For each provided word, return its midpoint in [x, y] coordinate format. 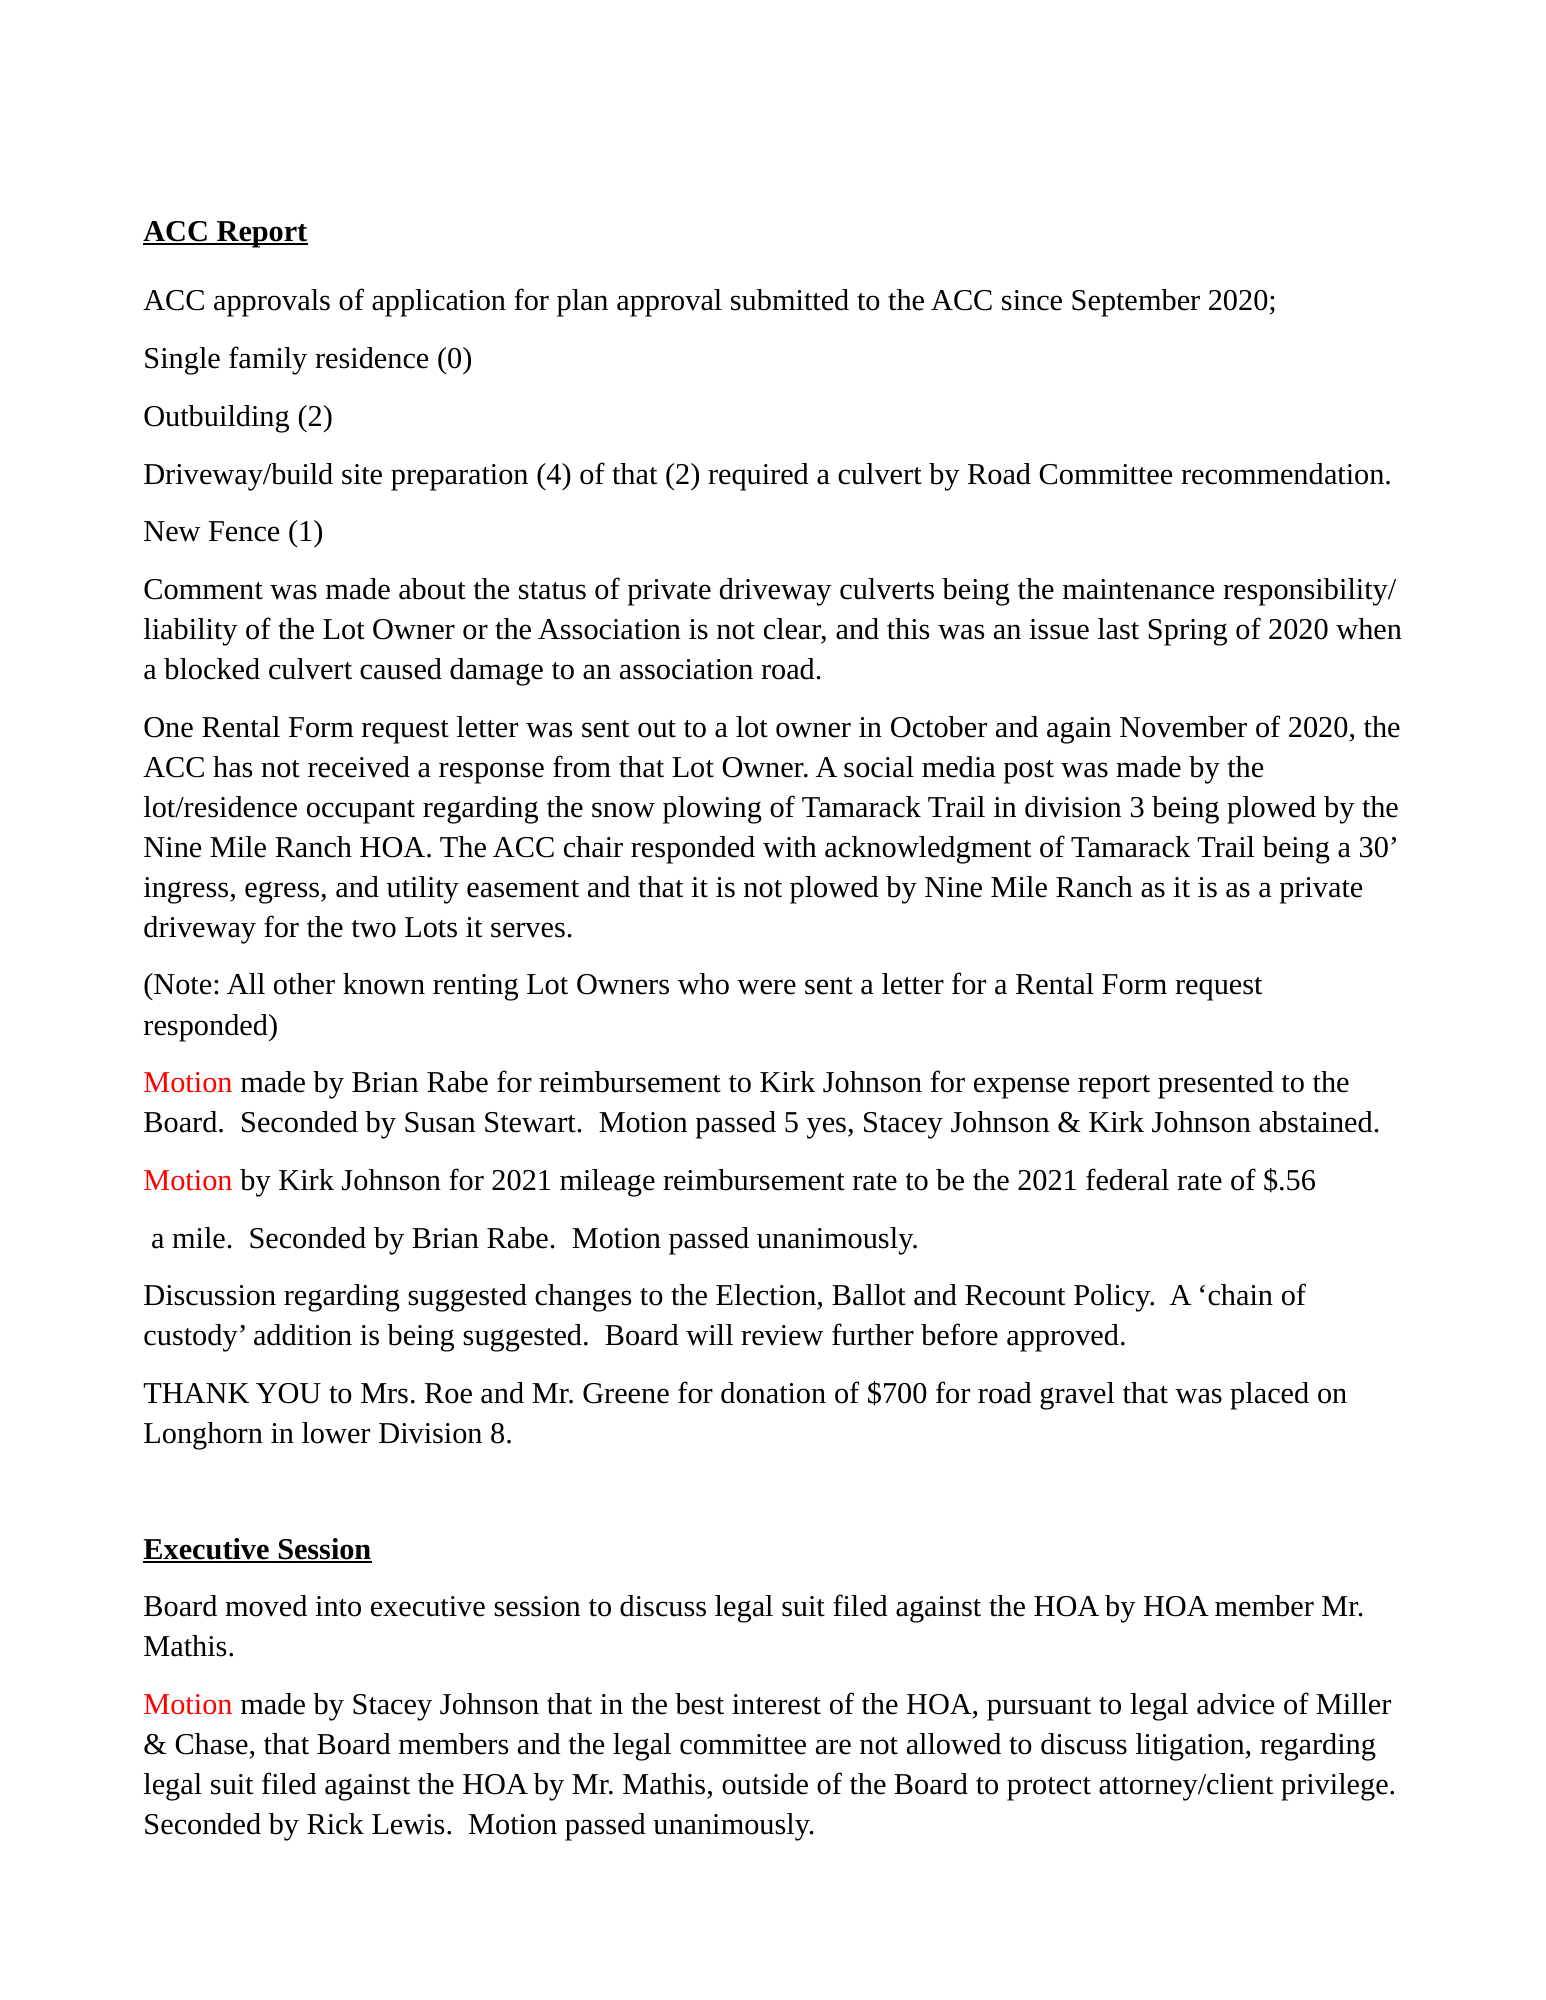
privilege [1334, 1787]
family [268, 360]
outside [765, 1784]
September [1136, 303]
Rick [335, 1824]
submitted [790, 300]
